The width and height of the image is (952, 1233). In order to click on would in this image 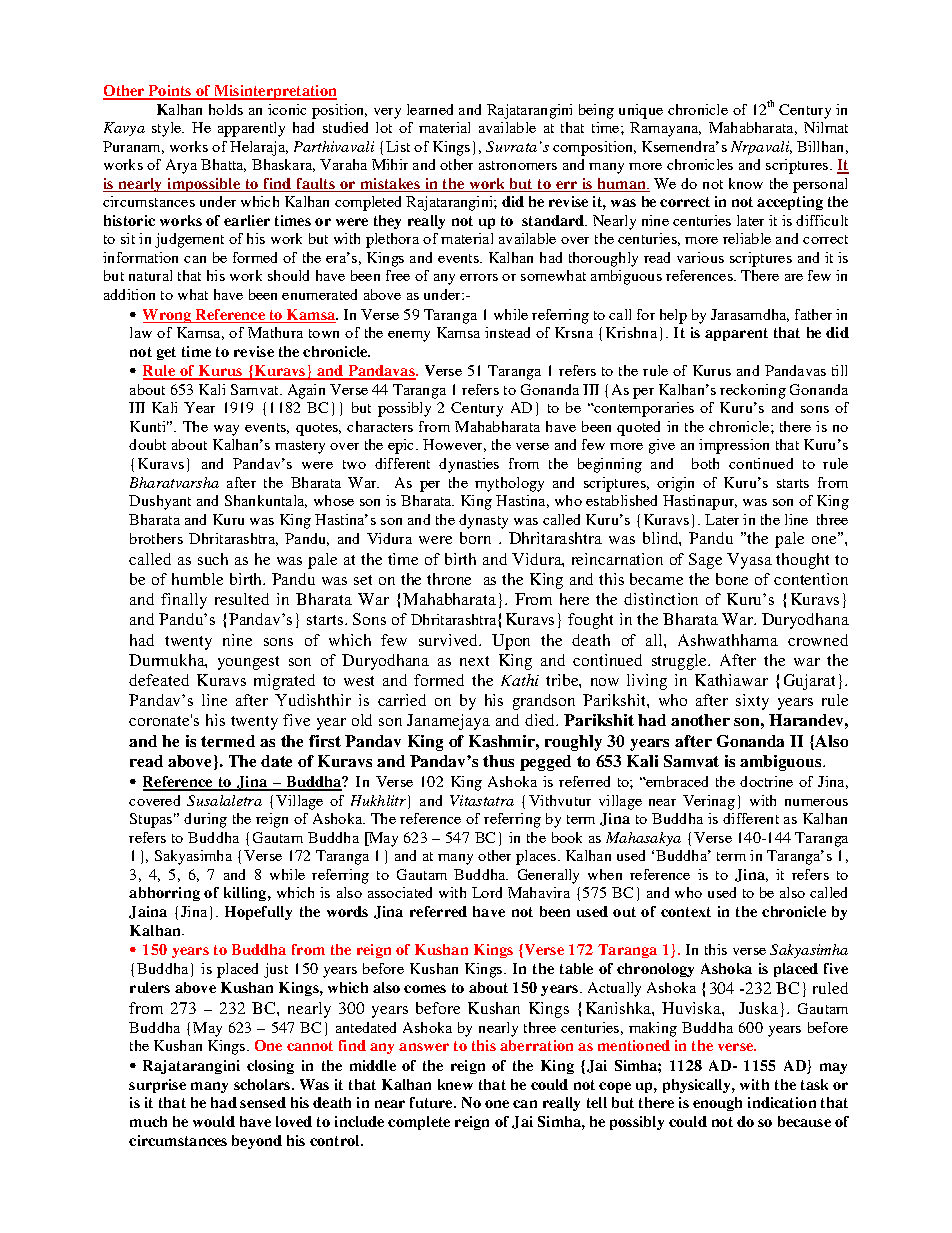, I will do `click(214, 1121)`.
